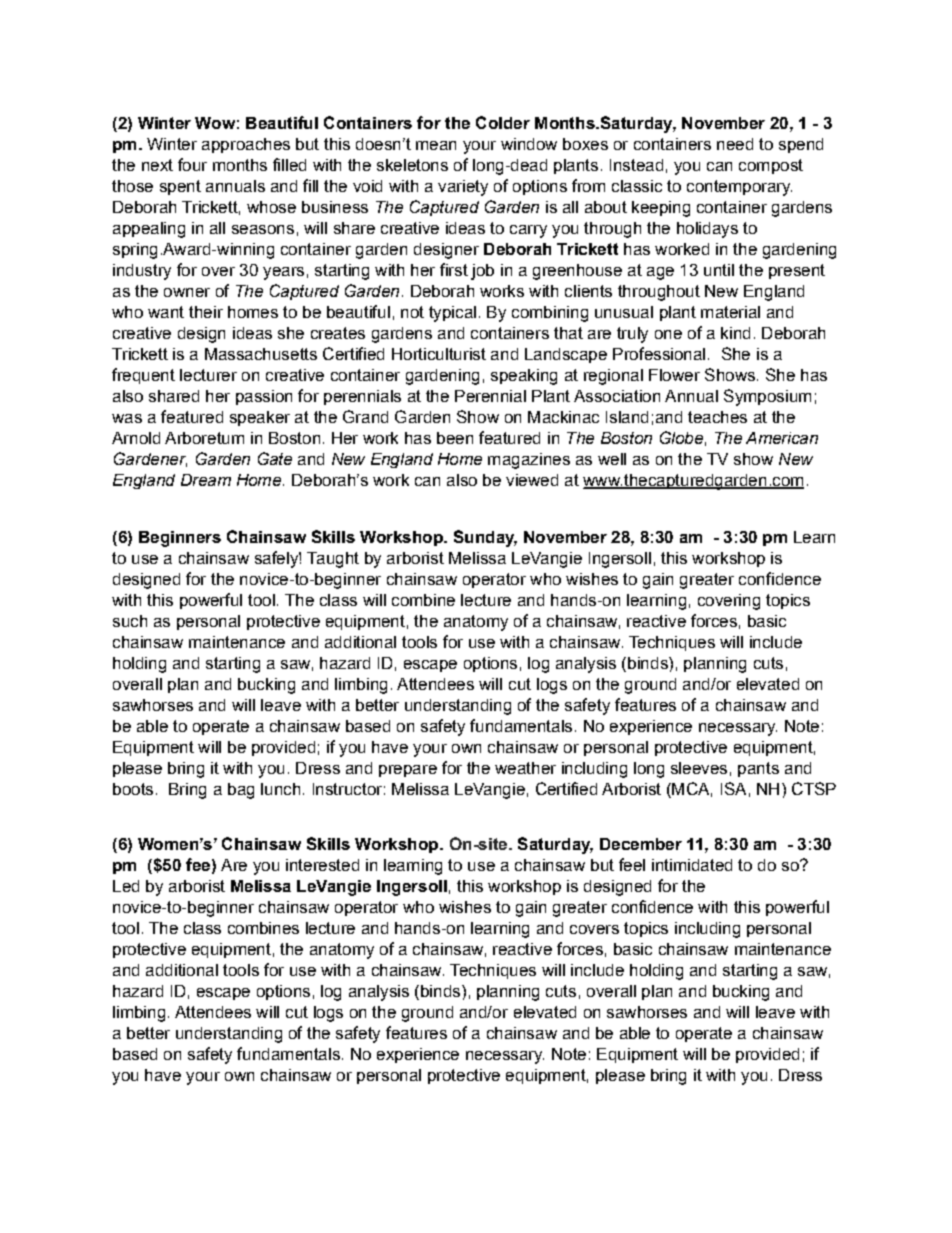 The image size is (952, 1233). Describe the element at coordinates (408, 771) in the image. I see `prepare` at that location.
